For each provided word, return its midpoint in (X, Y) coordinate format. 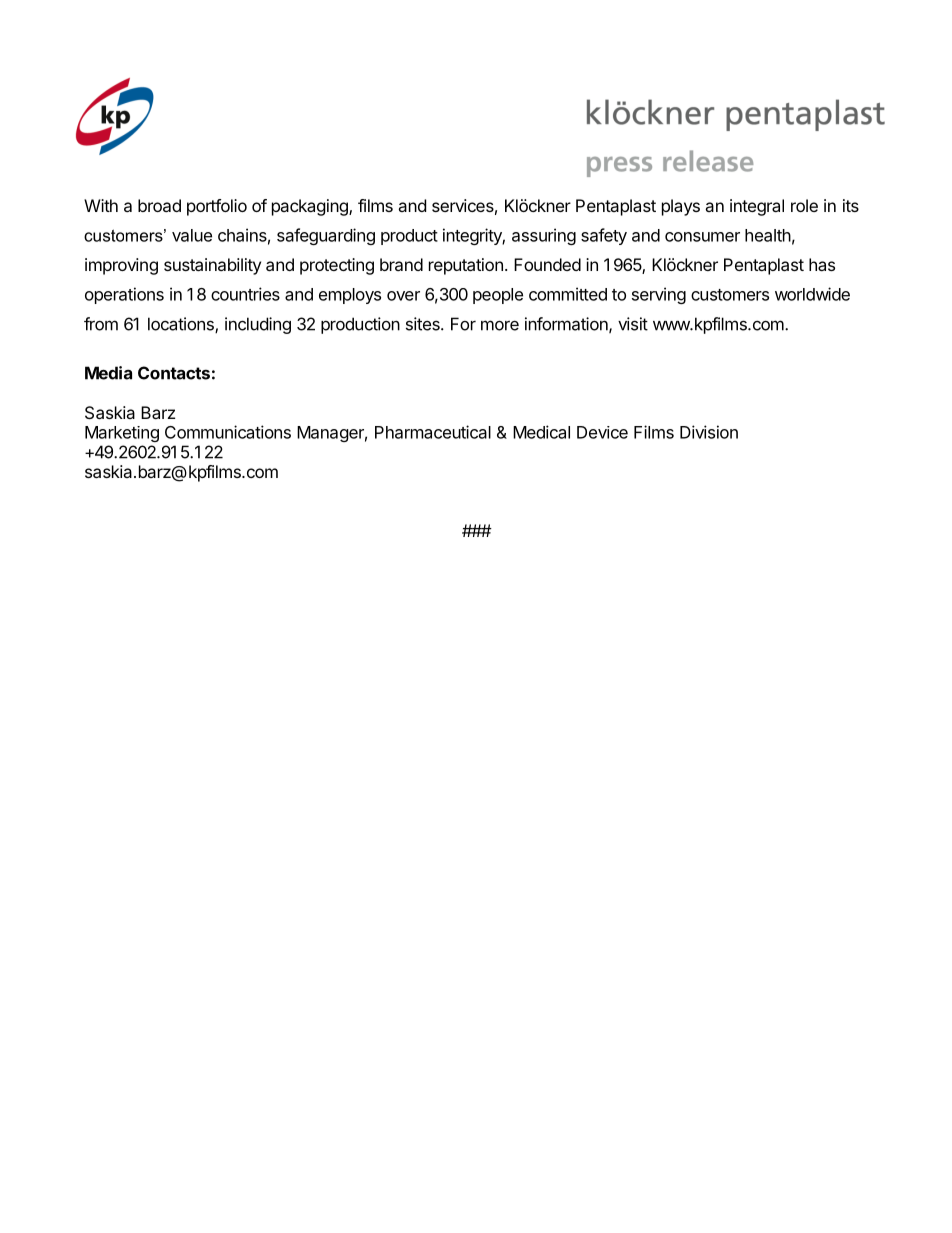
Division (709, 432)
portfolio (217, 207)
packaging (311, 207)
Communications (228, 432)
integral (757, 207)
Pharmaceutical (433, 432)
